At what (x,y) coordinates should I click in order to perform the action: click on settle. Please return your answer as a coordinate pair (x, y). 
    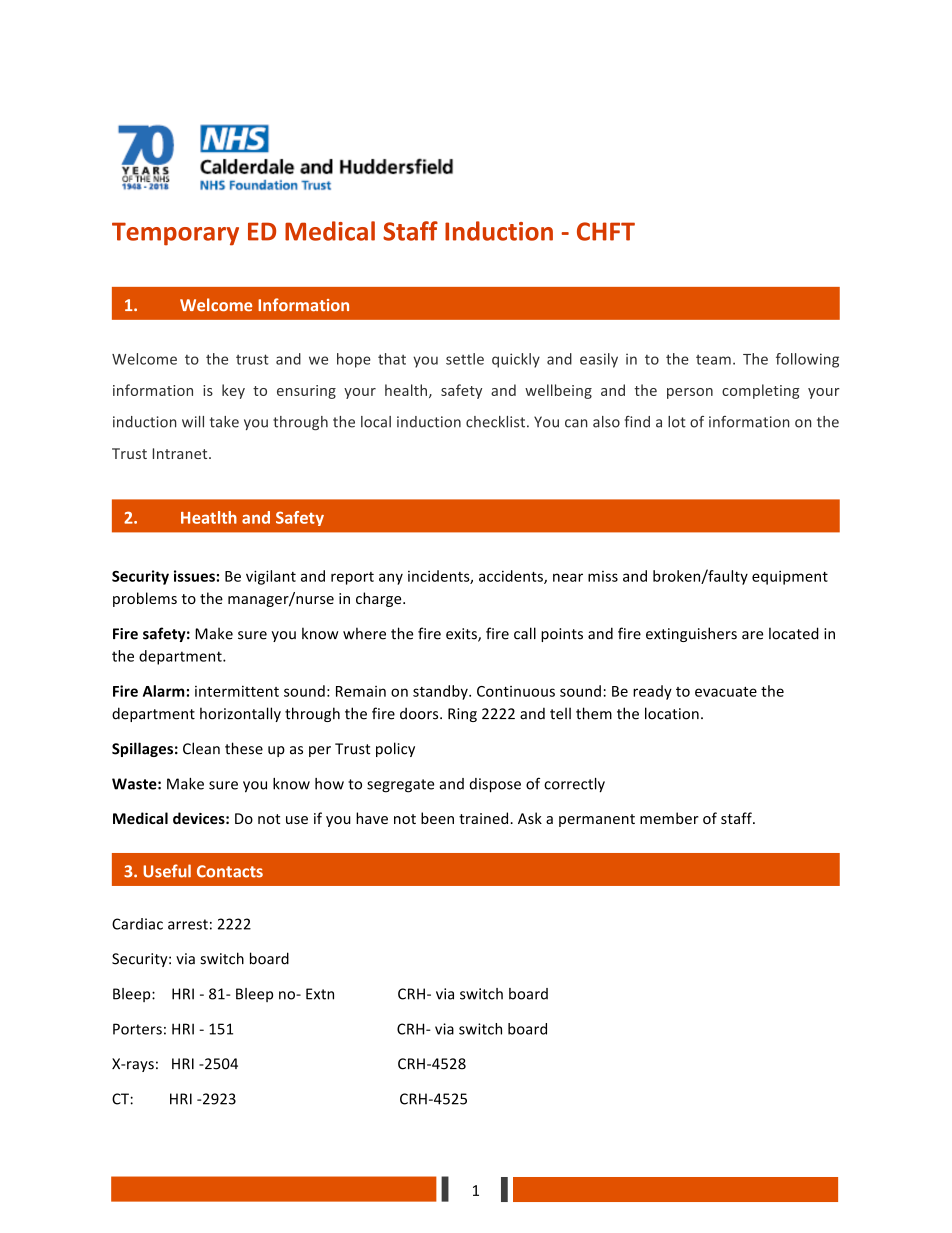
    Looking at the image, I should click on (465, 359).
